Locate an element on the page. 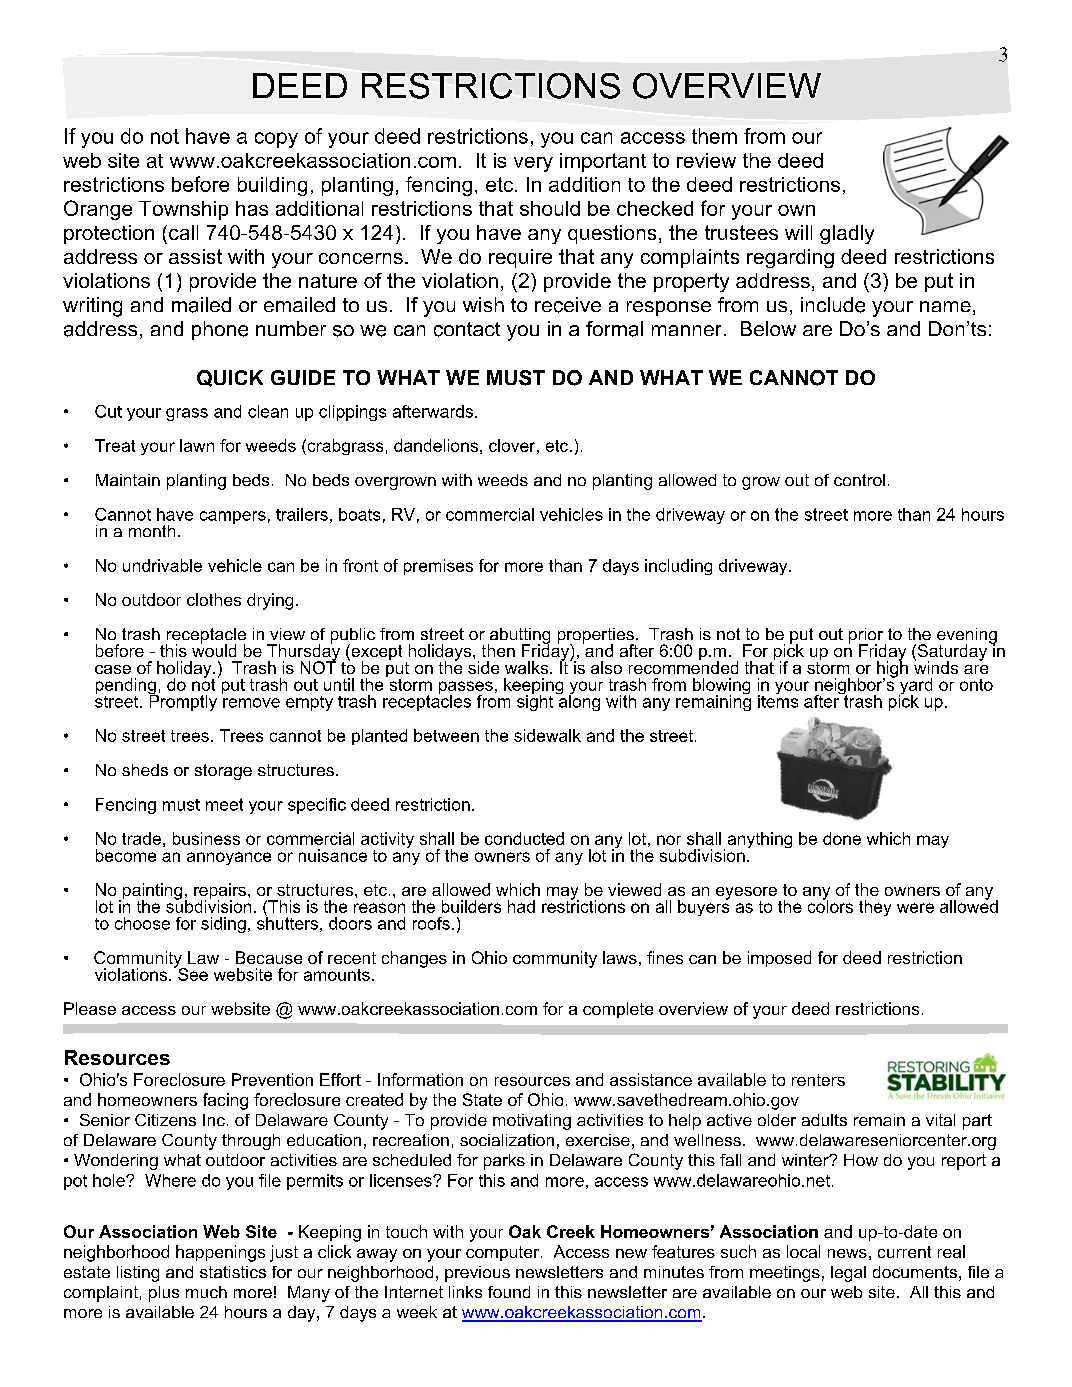  imposed is located at coordinates (779, 959).
